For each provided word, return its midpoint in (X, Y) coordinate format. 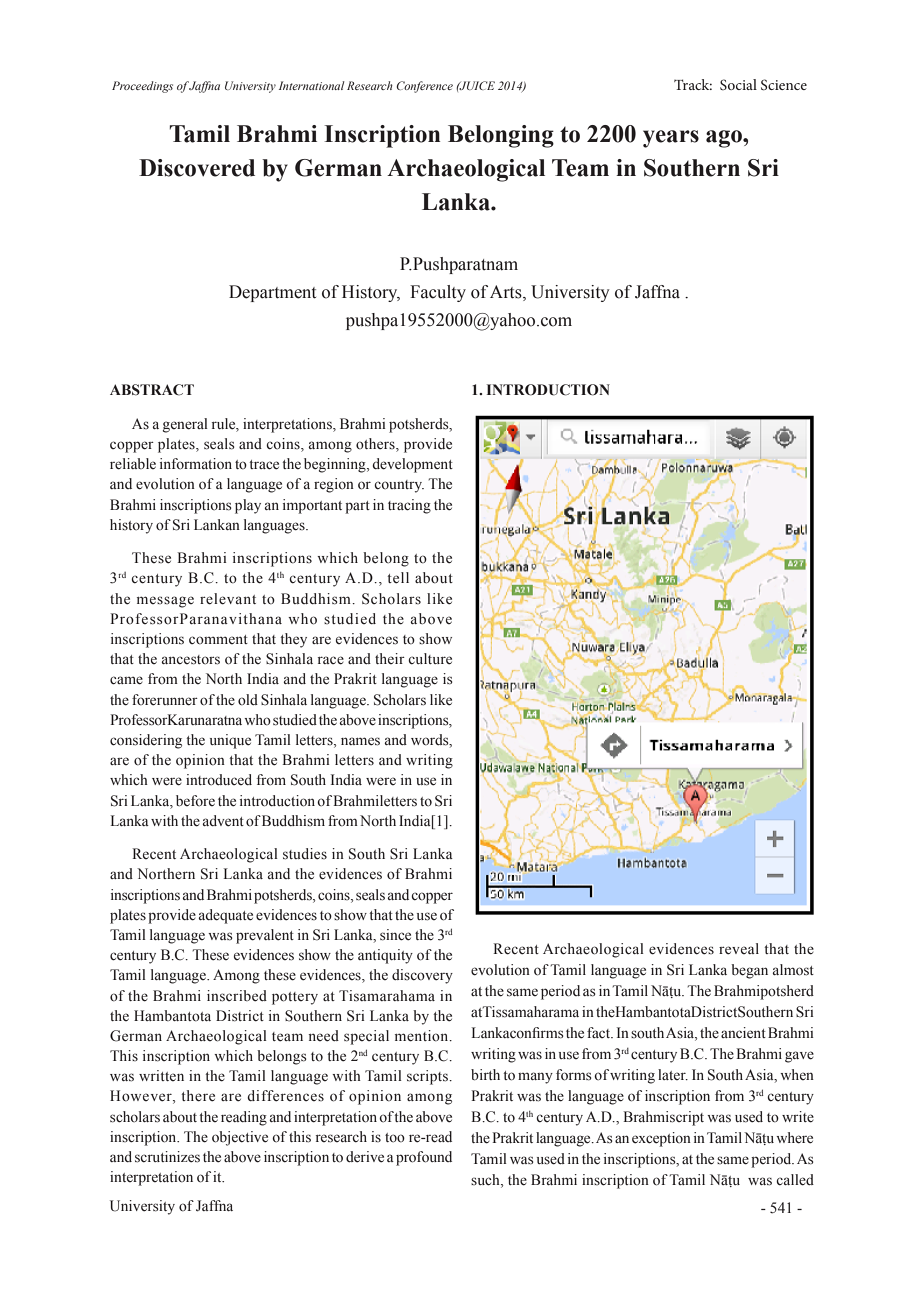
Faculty (438, 293)
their (390, 658)
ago (725, 139)
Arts (507, 293)
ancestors (191, 660)
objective (240, 1138)
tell (398, 578)
